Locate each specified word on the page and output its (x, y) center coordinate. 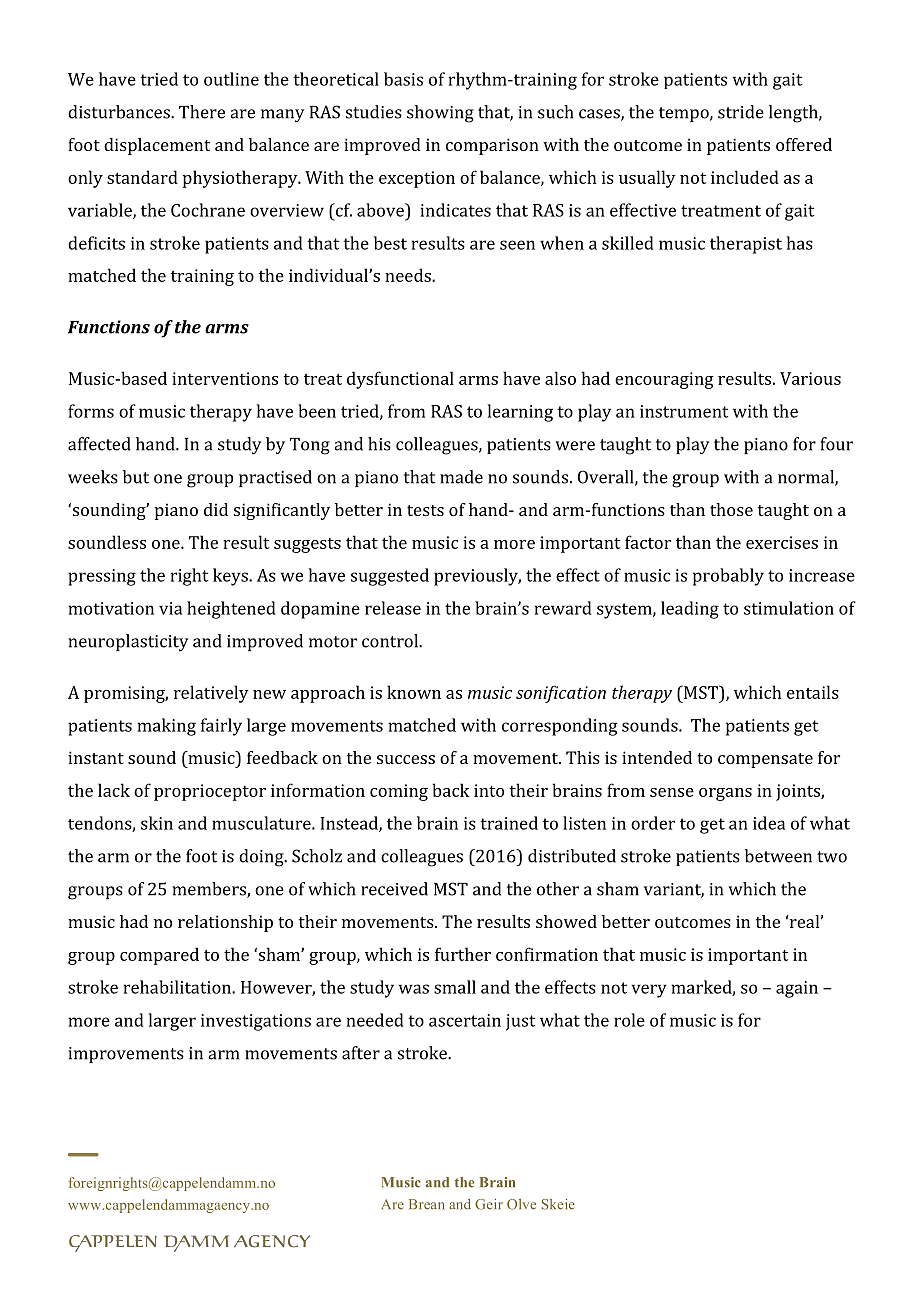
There (202, 112)
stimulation (789, 608)
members (210, 890)
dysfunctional (400, 380)
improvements (126, 1055)
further (463, 954)
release (393, 608)
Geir (489, 1204)
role (629, 1020)
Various (810, 378)
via (170, 608)
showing (440, 114)
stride (741, 112)
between (778, 856)
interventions (225, 378)
